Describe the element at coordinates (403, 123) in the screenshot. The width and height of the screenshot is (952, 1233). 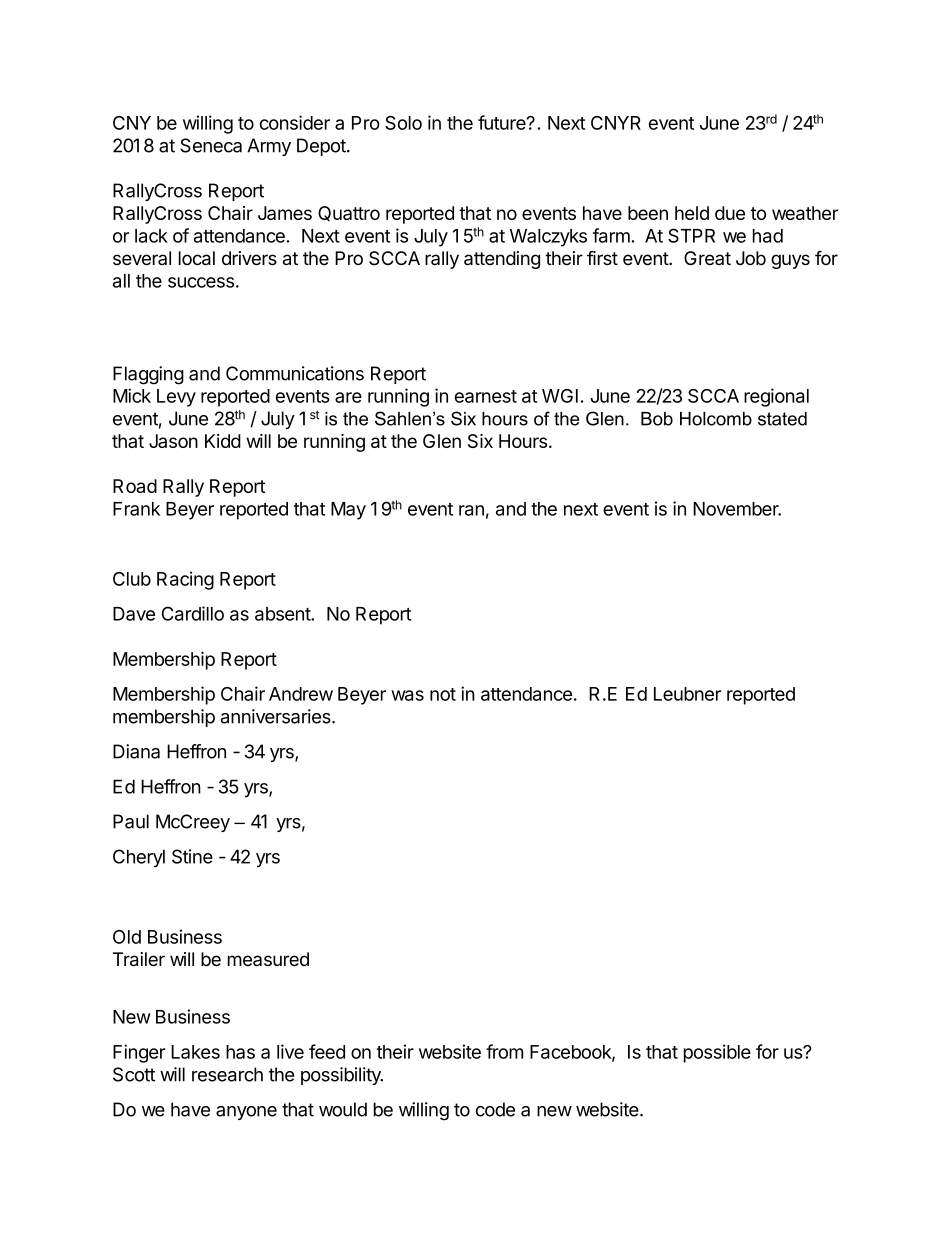
I see `Solo` at that location.
